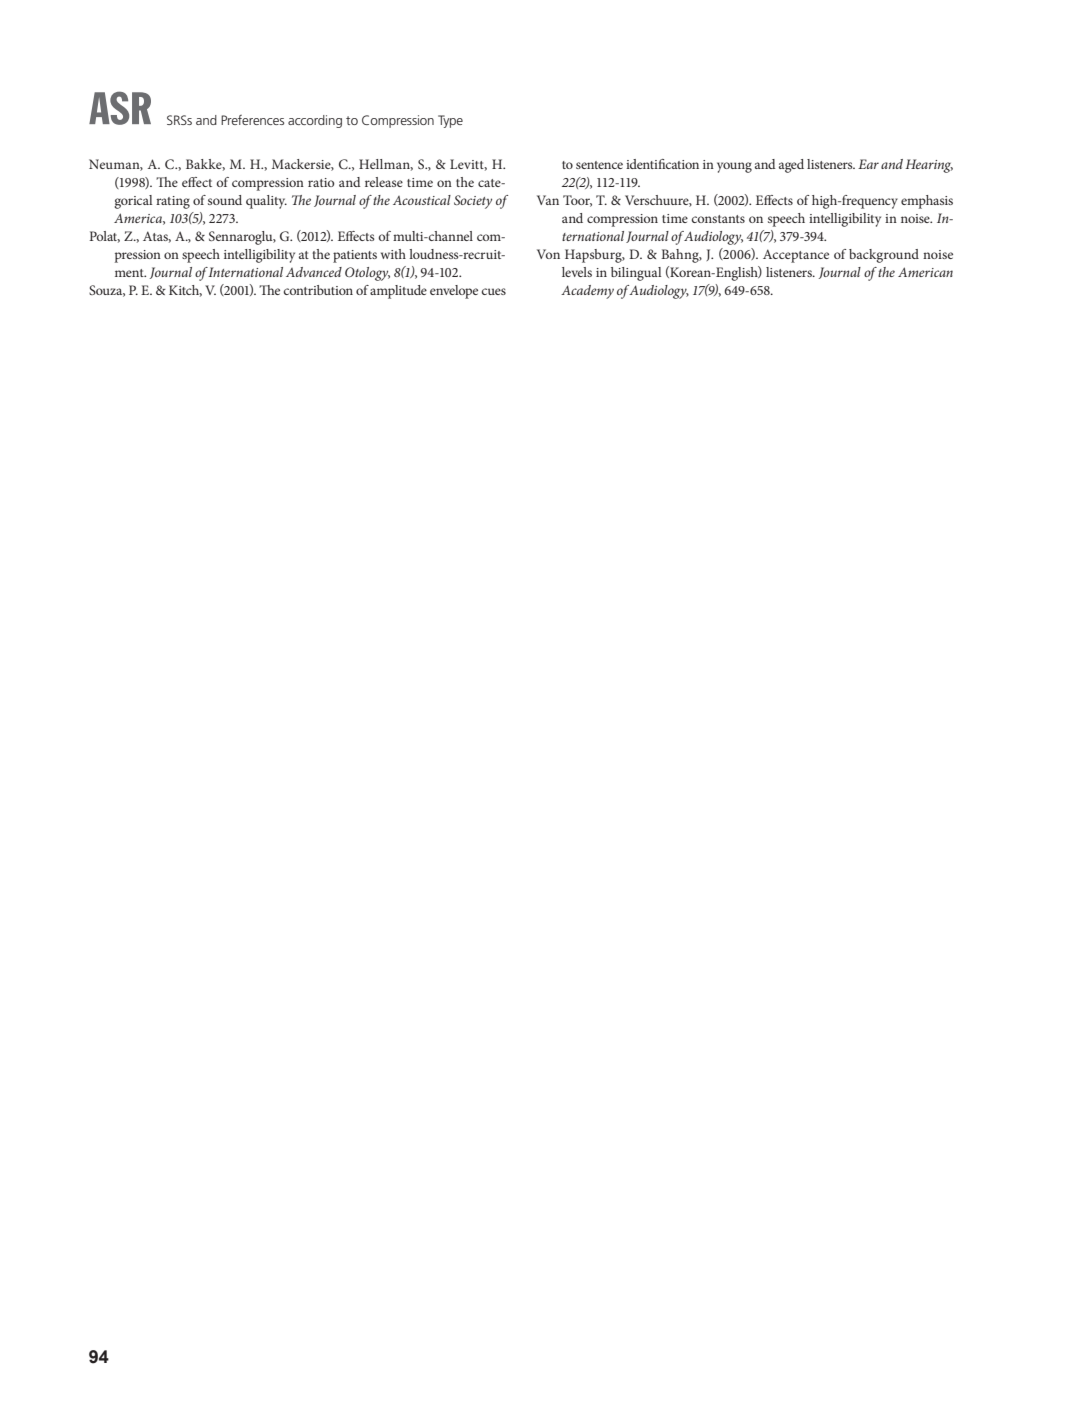 This screenshot has height=1424, width=1068. Describe the element at coordinates (927, 202) in the screenshot. I see `emphasis` at that location.
